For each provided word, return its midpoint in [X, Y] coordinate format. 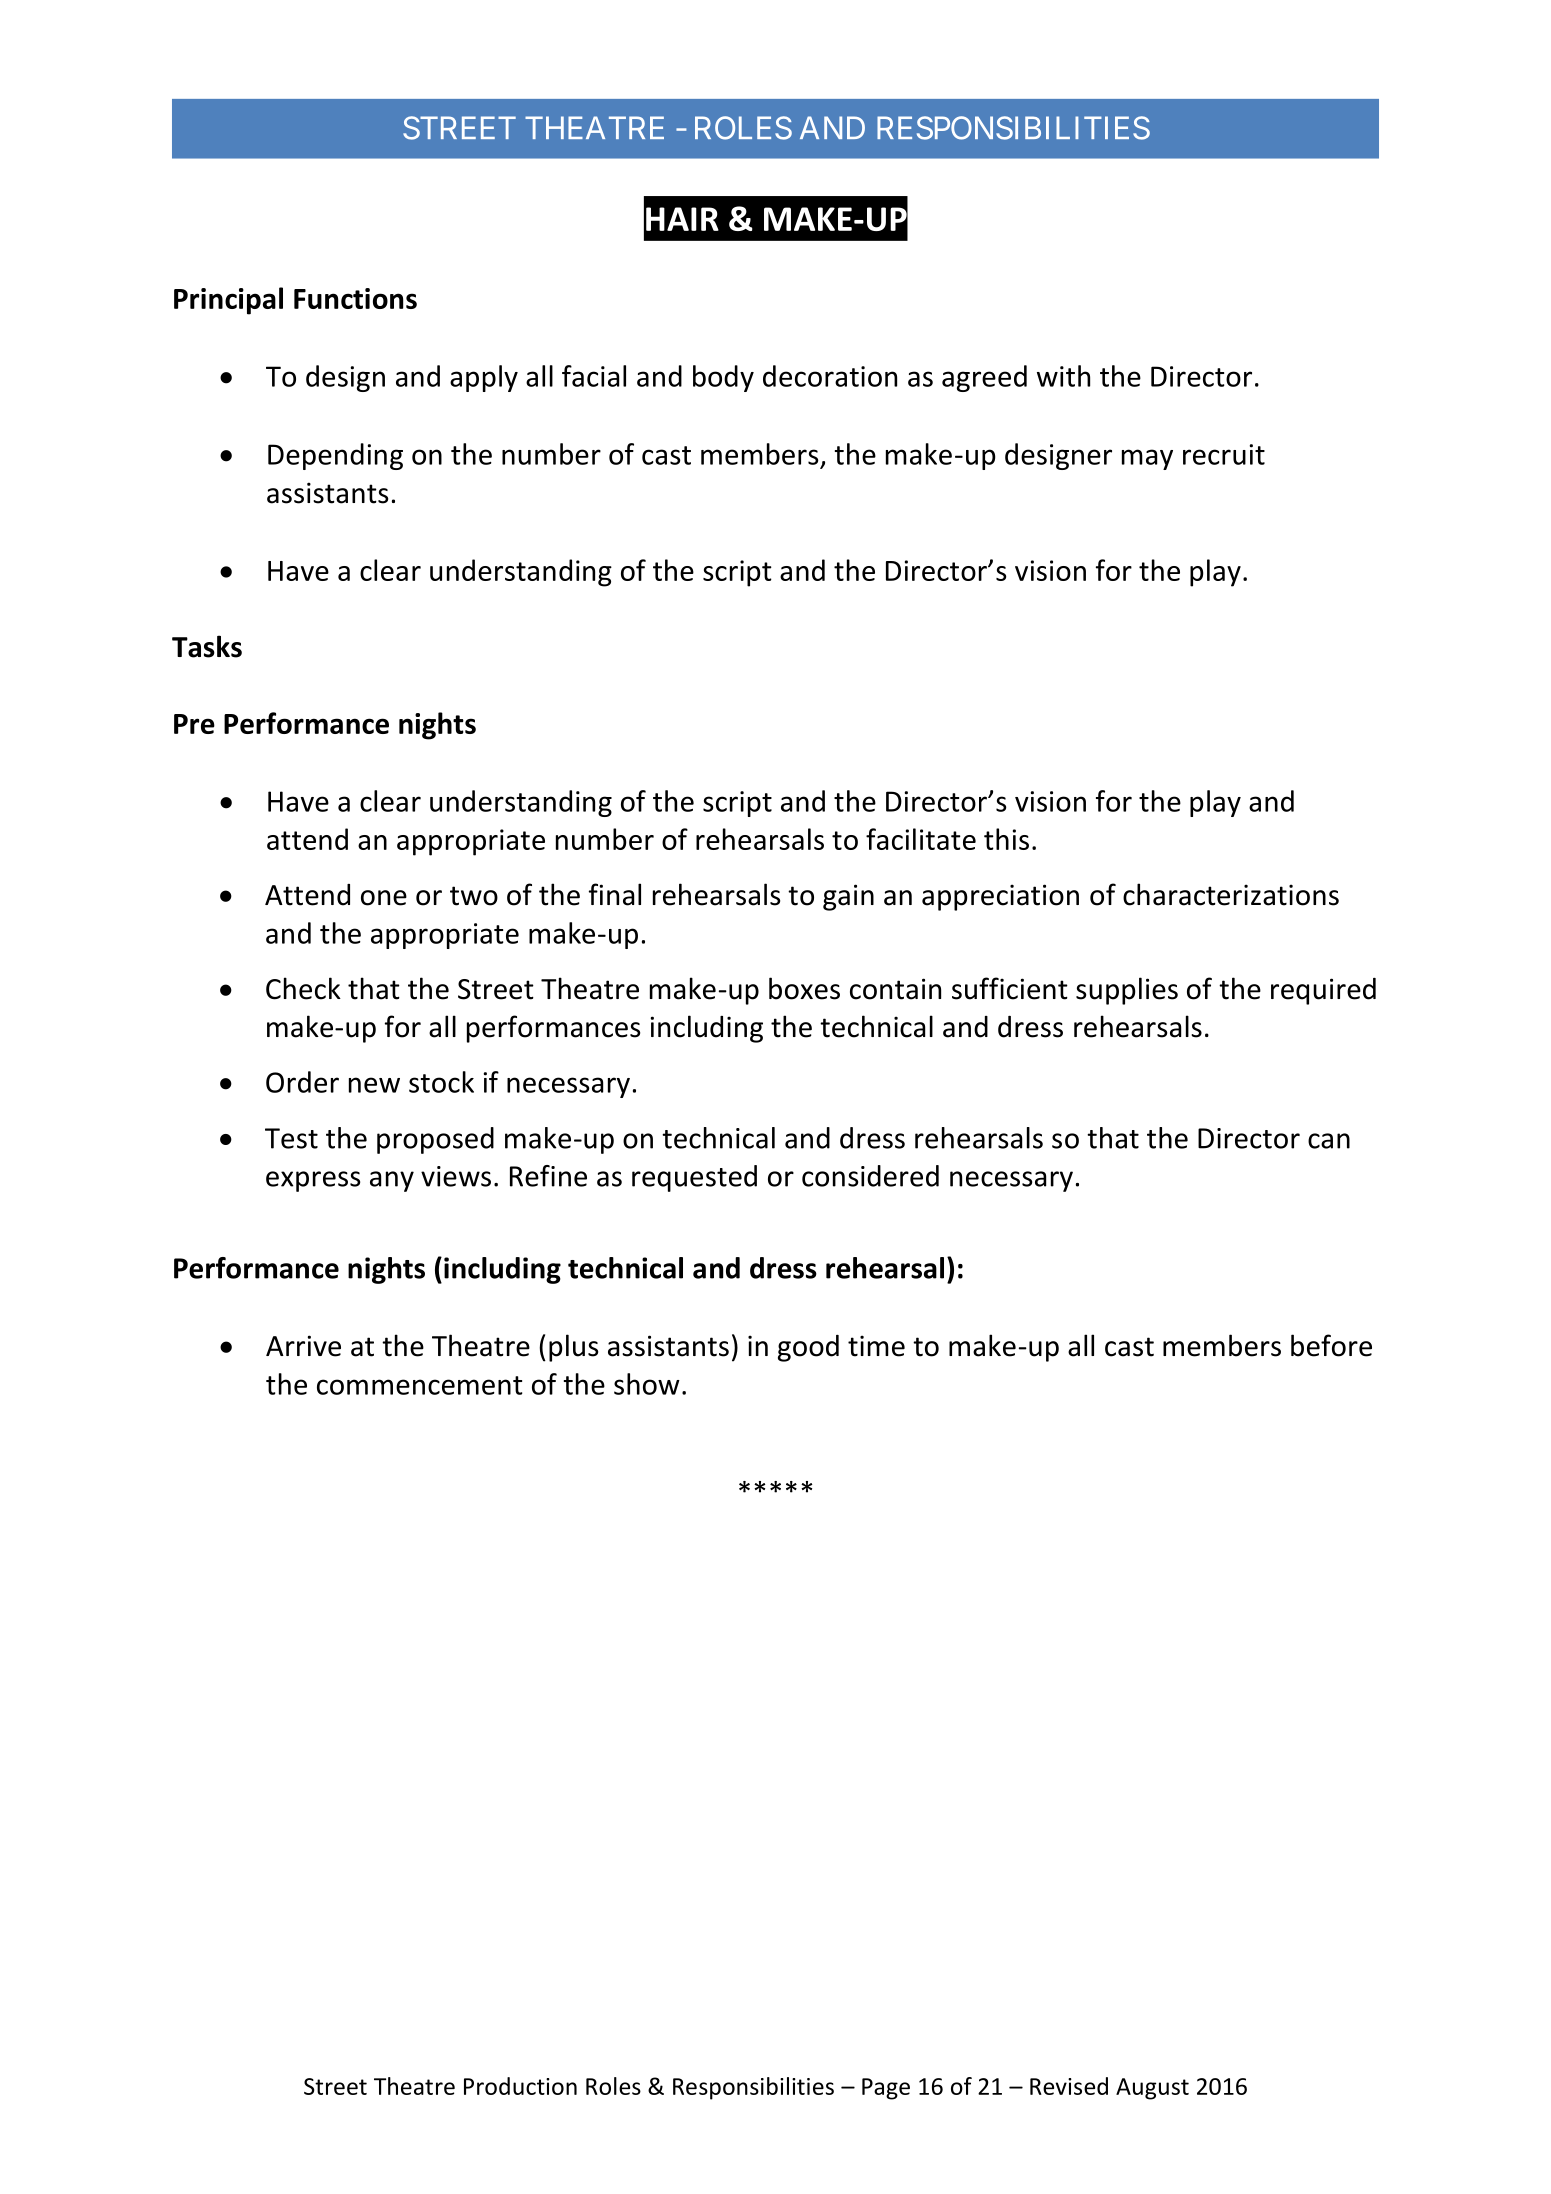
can [1329, 1141]
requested [694, 1178]
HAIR [682, 219]
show [647, 1384]
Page [886, 2089]
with [1063, 376]
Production [520, 2086]
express [313, 1181]
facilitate [921, 839]
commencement [420, 1385]
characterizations [1231, 894]
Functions [355, 298]
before [1331, 1345]
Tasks [207, 646]
